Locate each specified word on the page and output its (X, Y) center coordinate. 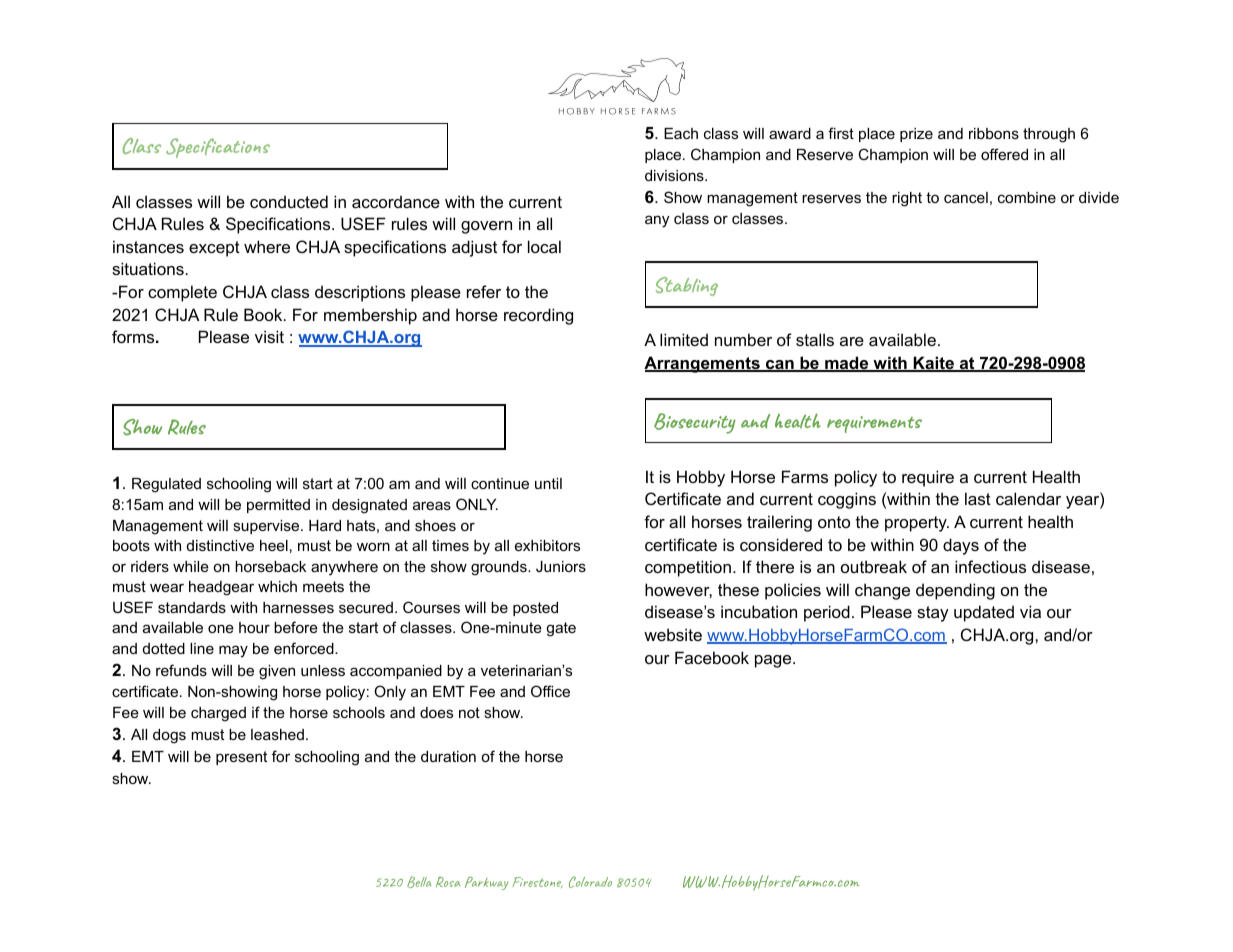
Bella (419, 882)
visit (269, 336)
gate (561, 629)
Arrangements (703, 364)
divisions (675, 175)
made (847, 364)
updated (984, 613)
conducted (289, 201)
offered (1004, 154)
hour (254, 627)
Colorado (590, 882)
